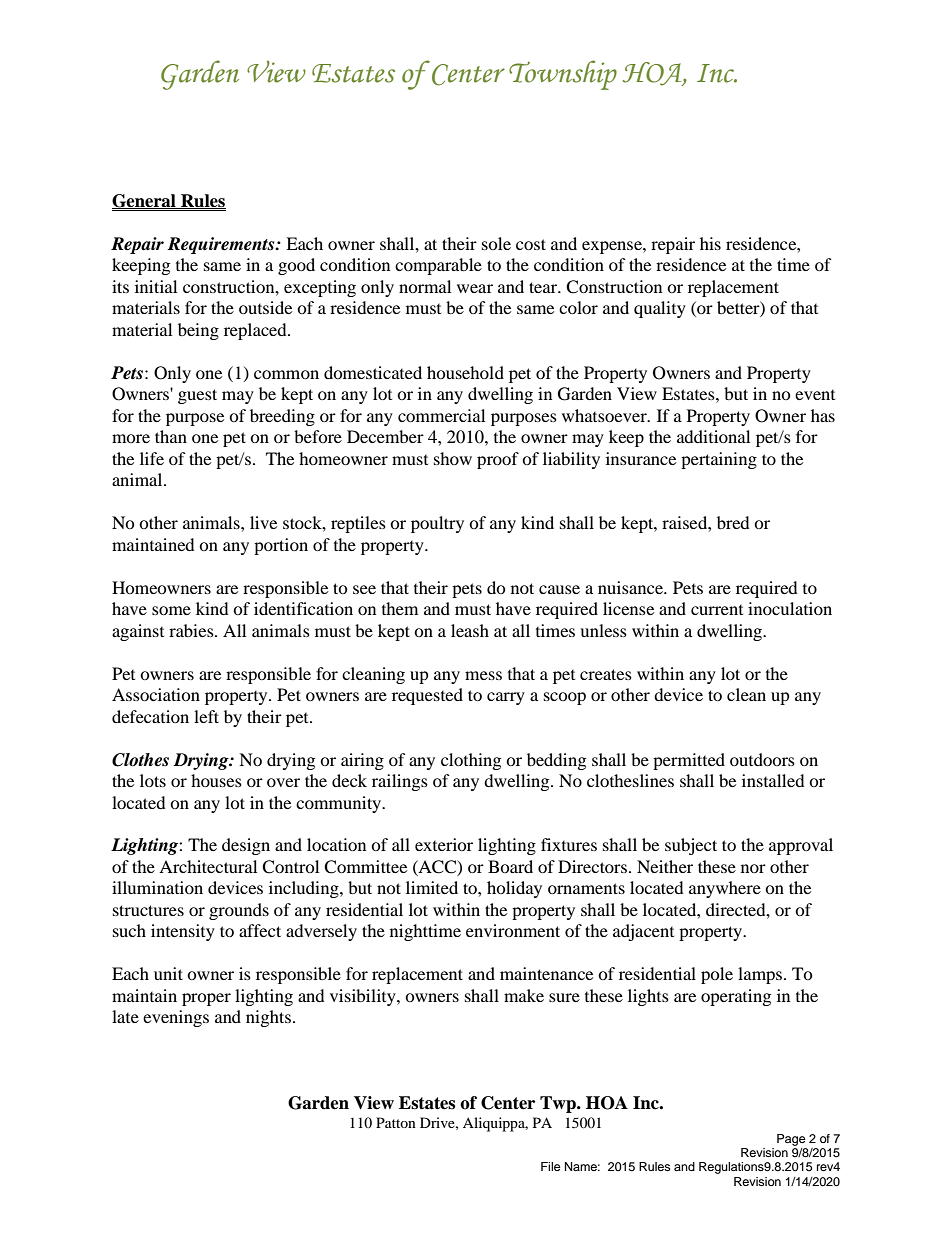 The width and height of the screenshot is (952, 1233). Describe the element at coordinates (396, 1122) in the screenshot. I see `Patton` at that location.
